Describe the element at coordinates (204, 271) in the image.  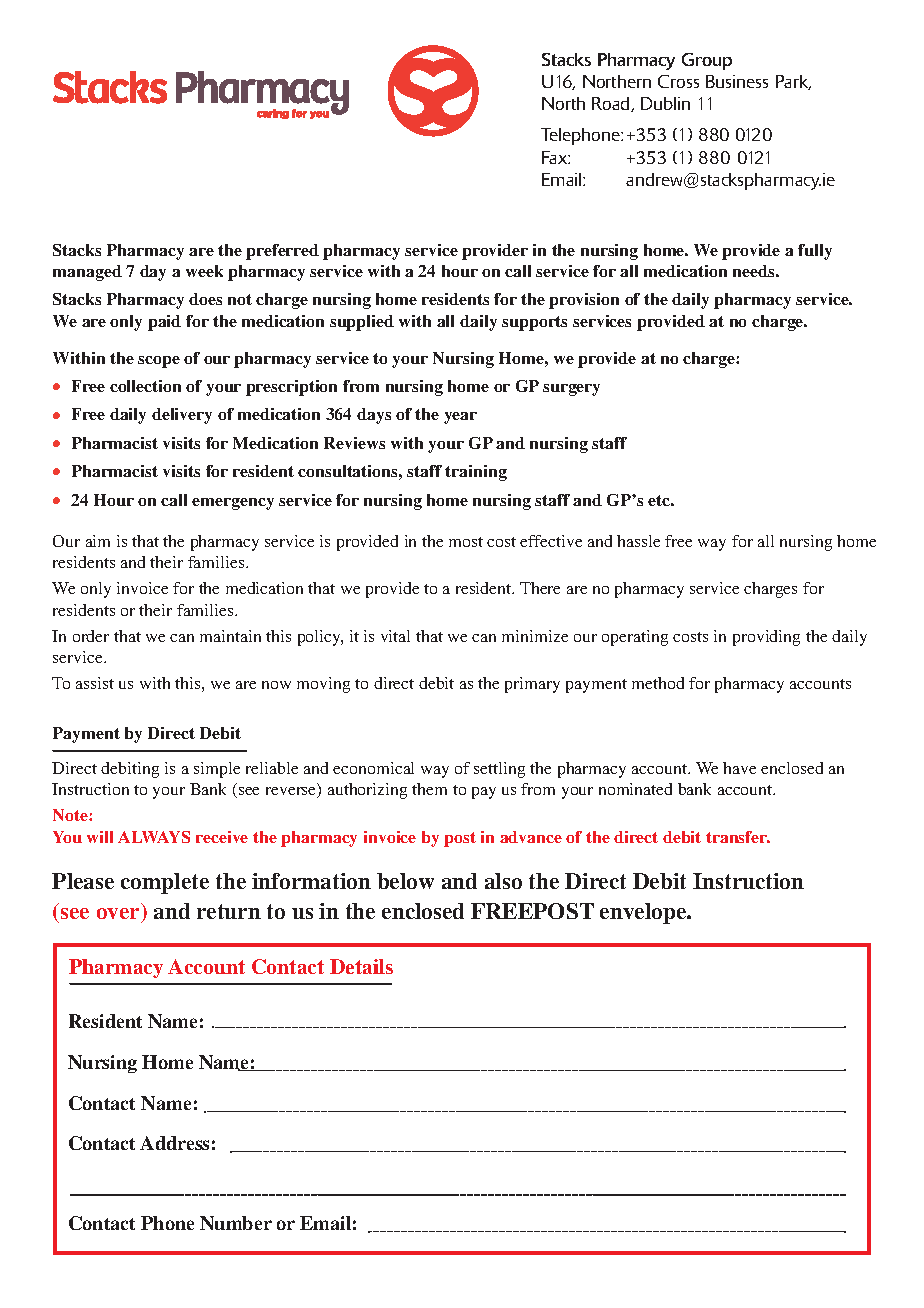
I see `week` at that location.
